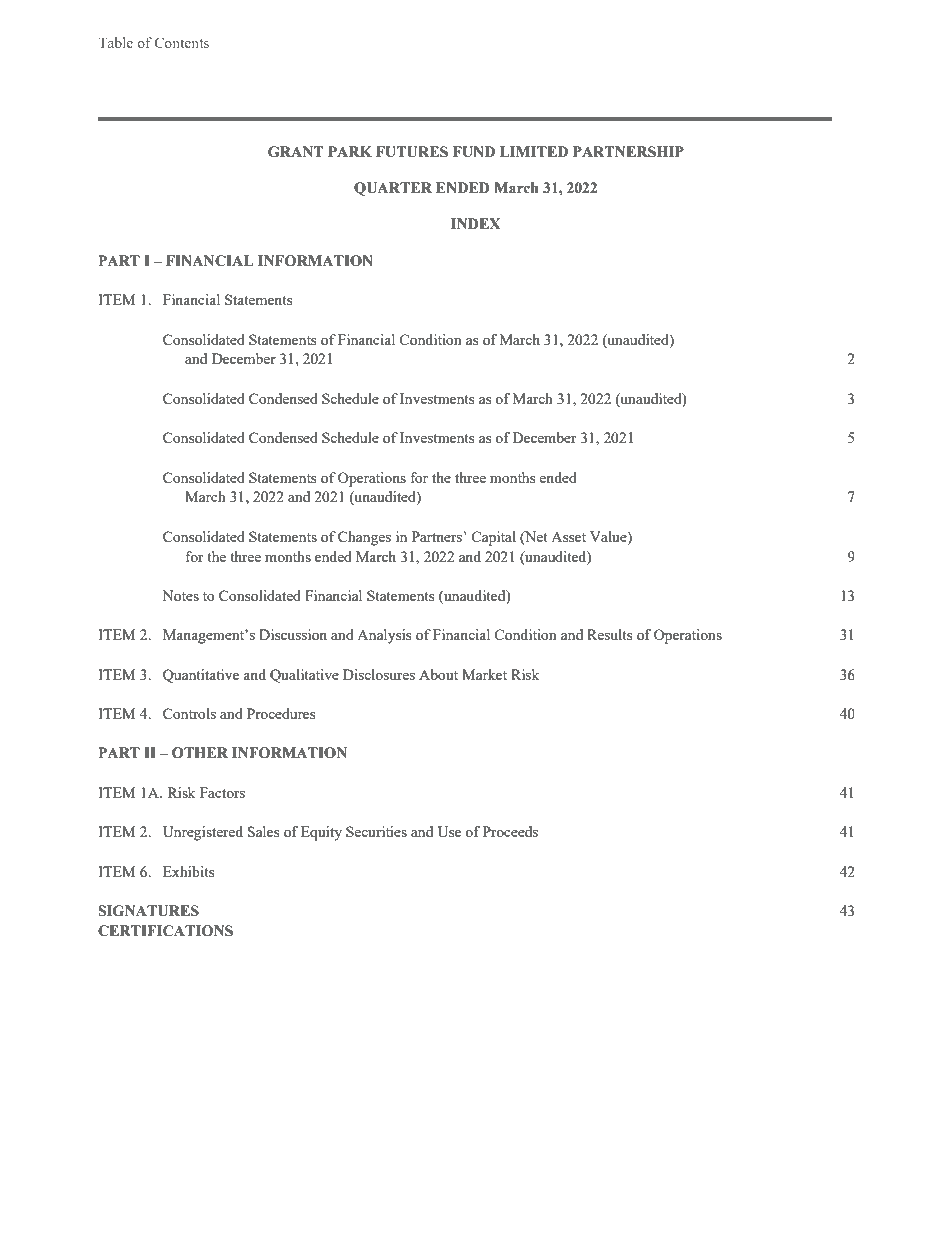 Image resolution: width=952 pixels, height=1233 pixels. What do you see at coordinates (296, 152) in the page?
I see `GRANT` at bounding box center [296, 152].
